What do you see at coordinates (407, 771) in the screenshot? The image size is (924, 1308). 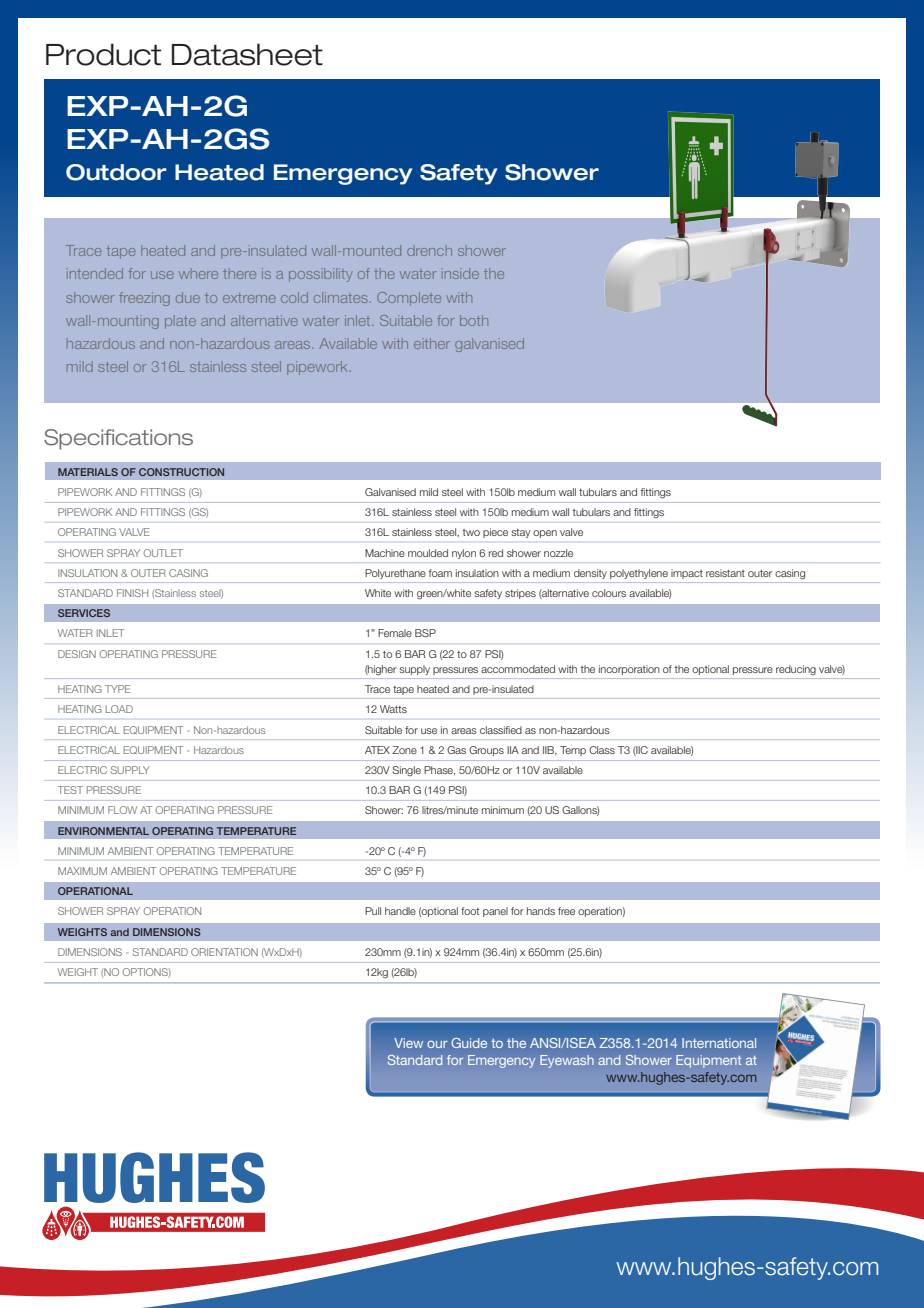 I see `Single` at bounding box center [407, 771].
